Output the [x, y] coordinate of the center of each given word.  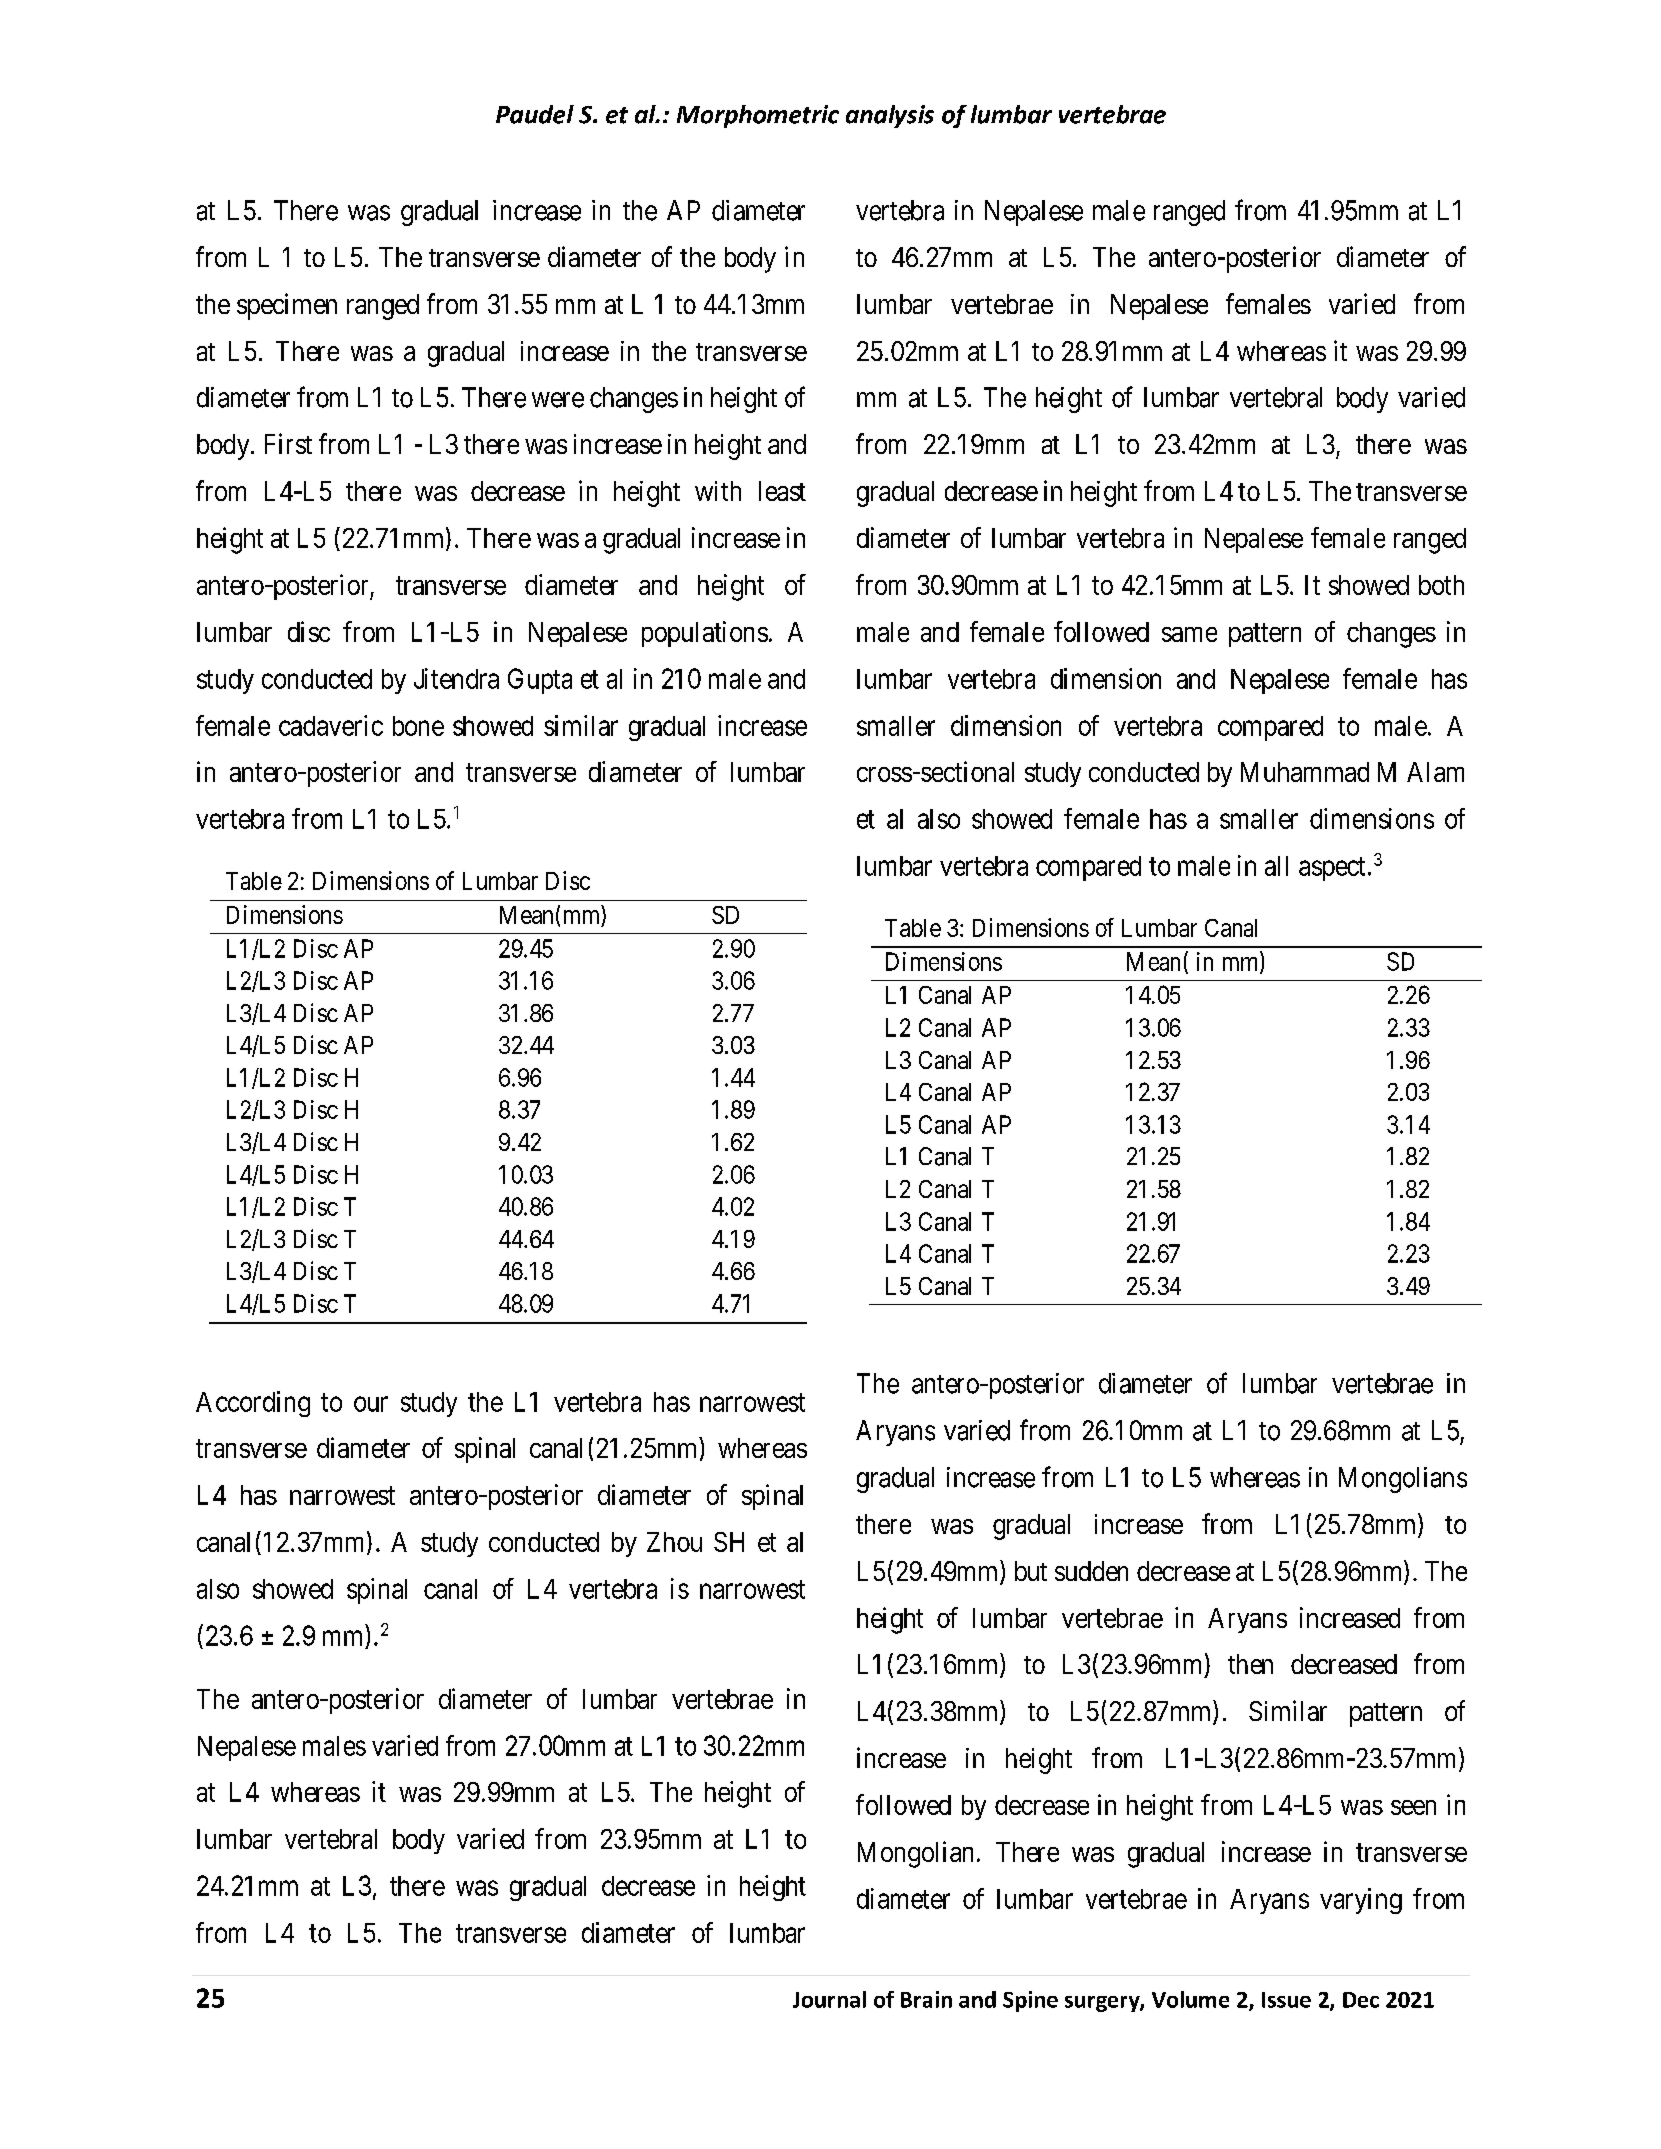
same [1189, 634]
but [1031, 1571]
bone [418, 726]
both [1441, 585]
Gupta [540, 681]
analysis [890, 116]
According [253, 1404]
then [1250, 1664]
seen [1413, 1807]
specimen [287, 306]
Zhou [674, 1542]
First [288, 443]
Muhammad [1305, 772]
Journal [829, 1999]
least [782, 491]
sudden [1091, 1571]
